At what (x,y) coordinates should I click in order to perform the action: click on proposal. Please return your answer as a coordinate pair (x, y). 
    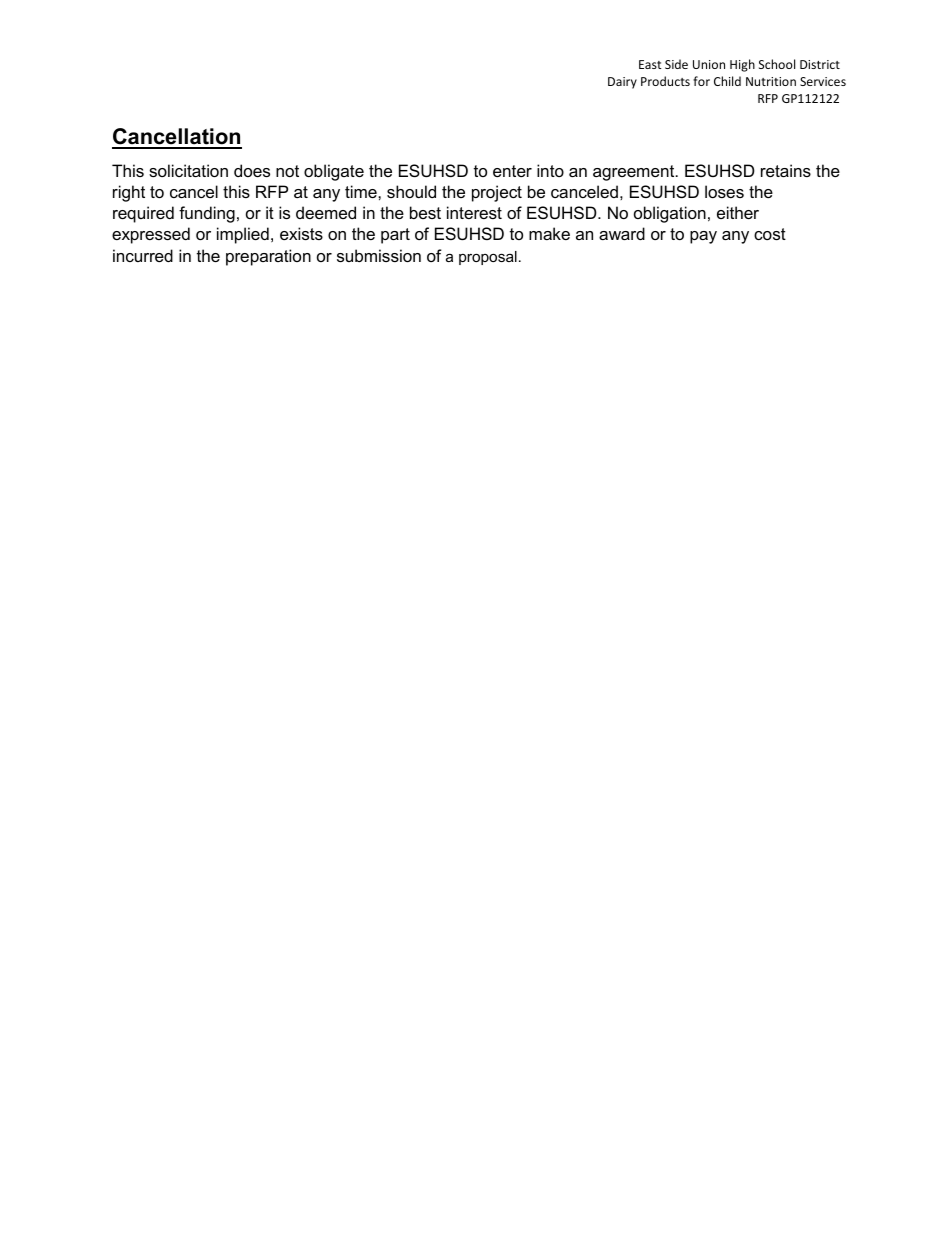
    Looking at the image, I should click on (488, 258).
